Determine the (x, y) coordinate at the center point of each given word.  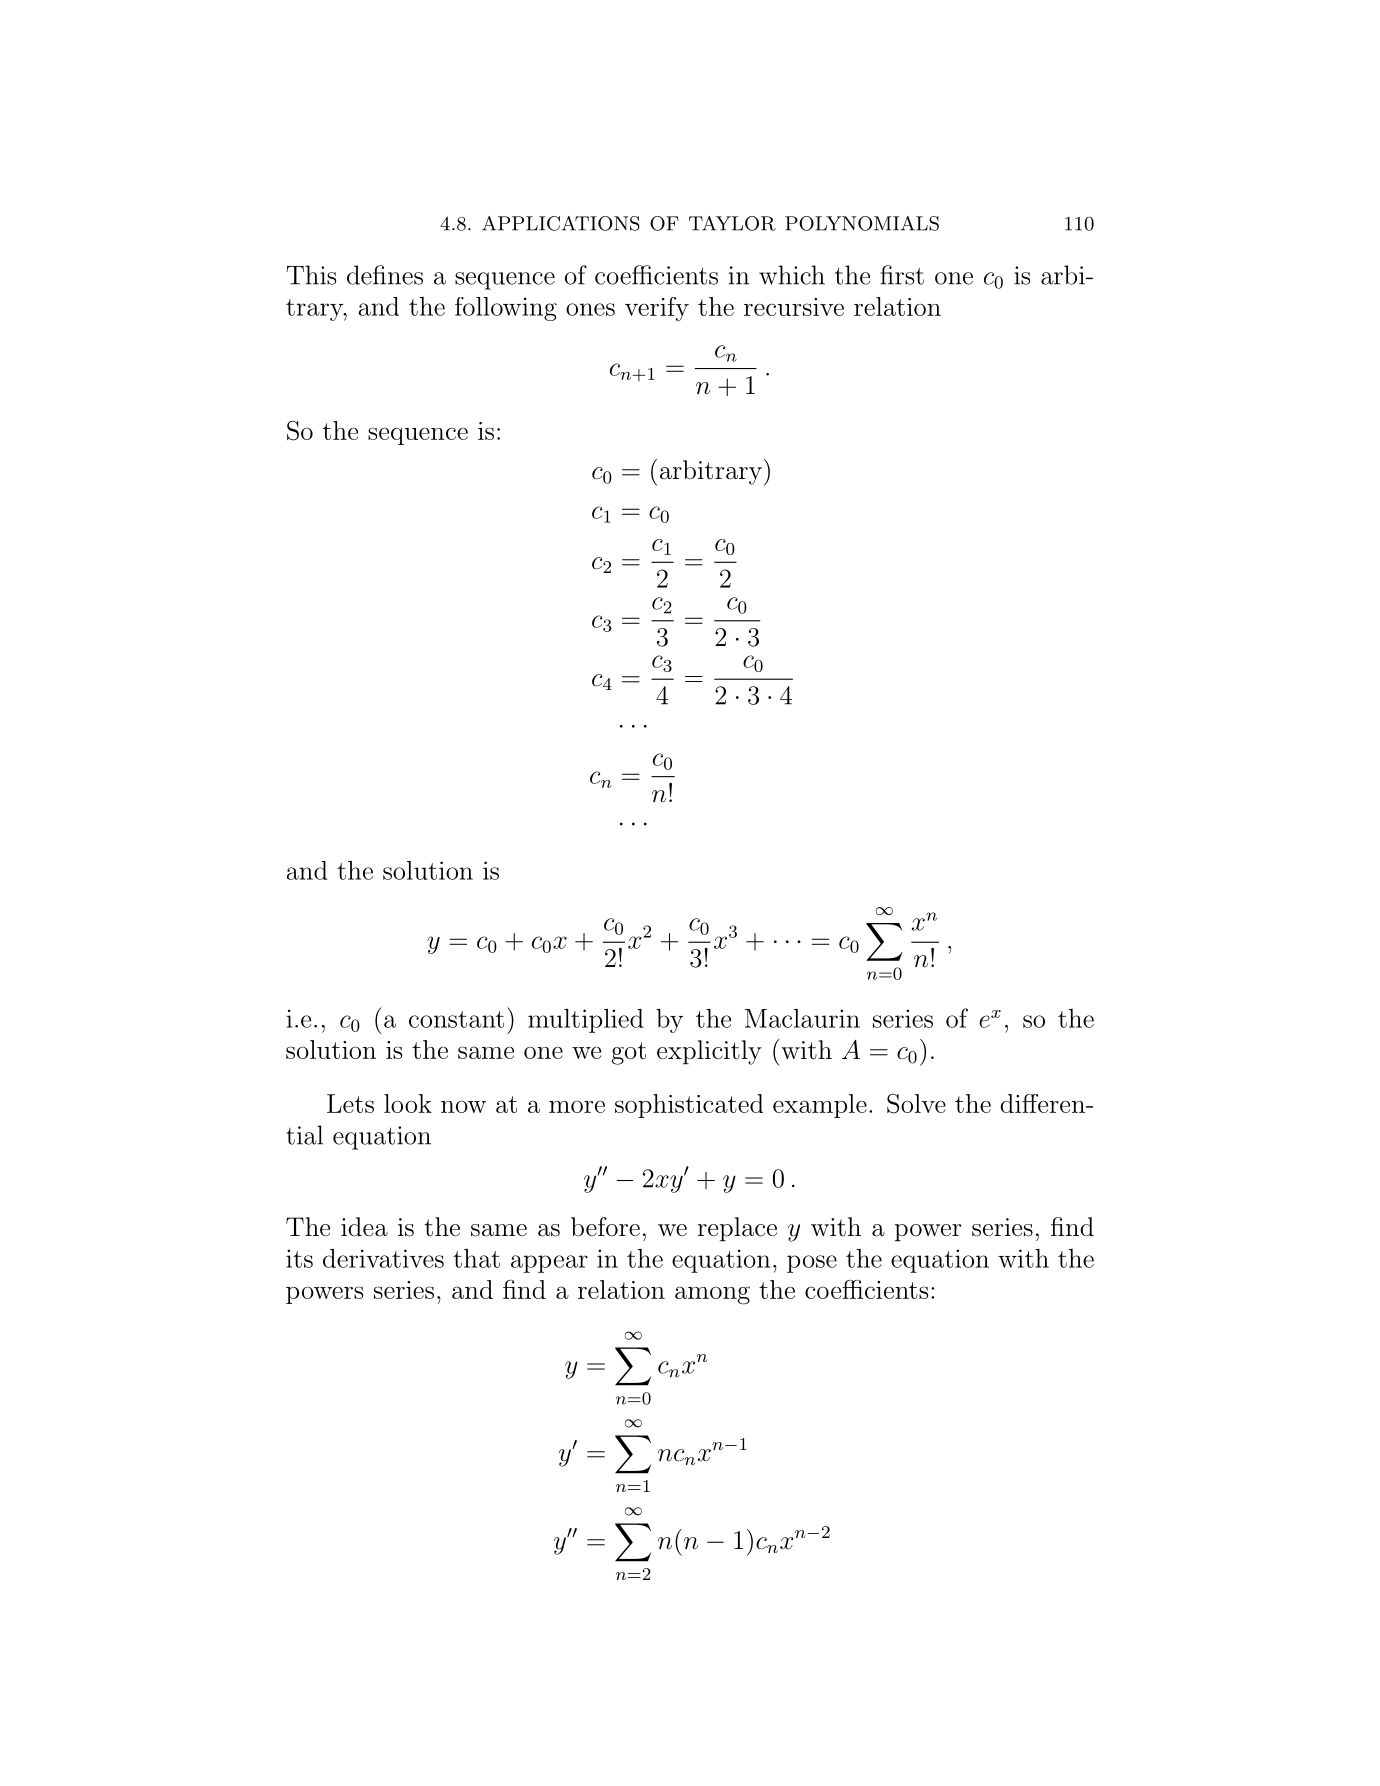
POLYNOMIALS (862, 223)
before (605, 1227)
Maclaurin (802, 1018)
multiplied (586, 1021)
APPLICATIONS (561, 223)
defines (385, 275)
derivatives (383, 1258)
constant (456, 1019)
